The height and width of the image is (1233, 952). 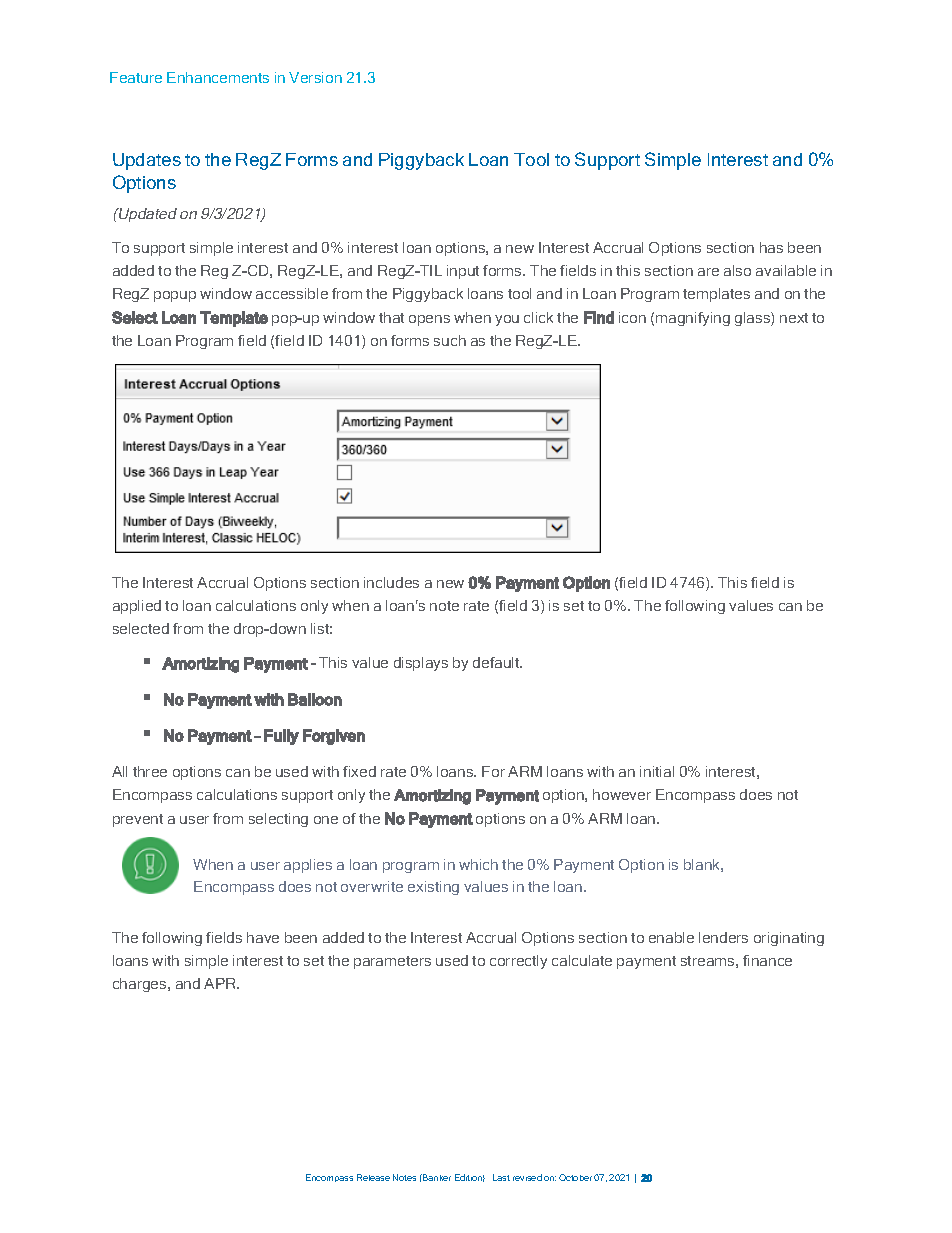 What do you see at coordinates (693, 319) in the image?
I see `magnifying` at bounding box center [693, 319].
